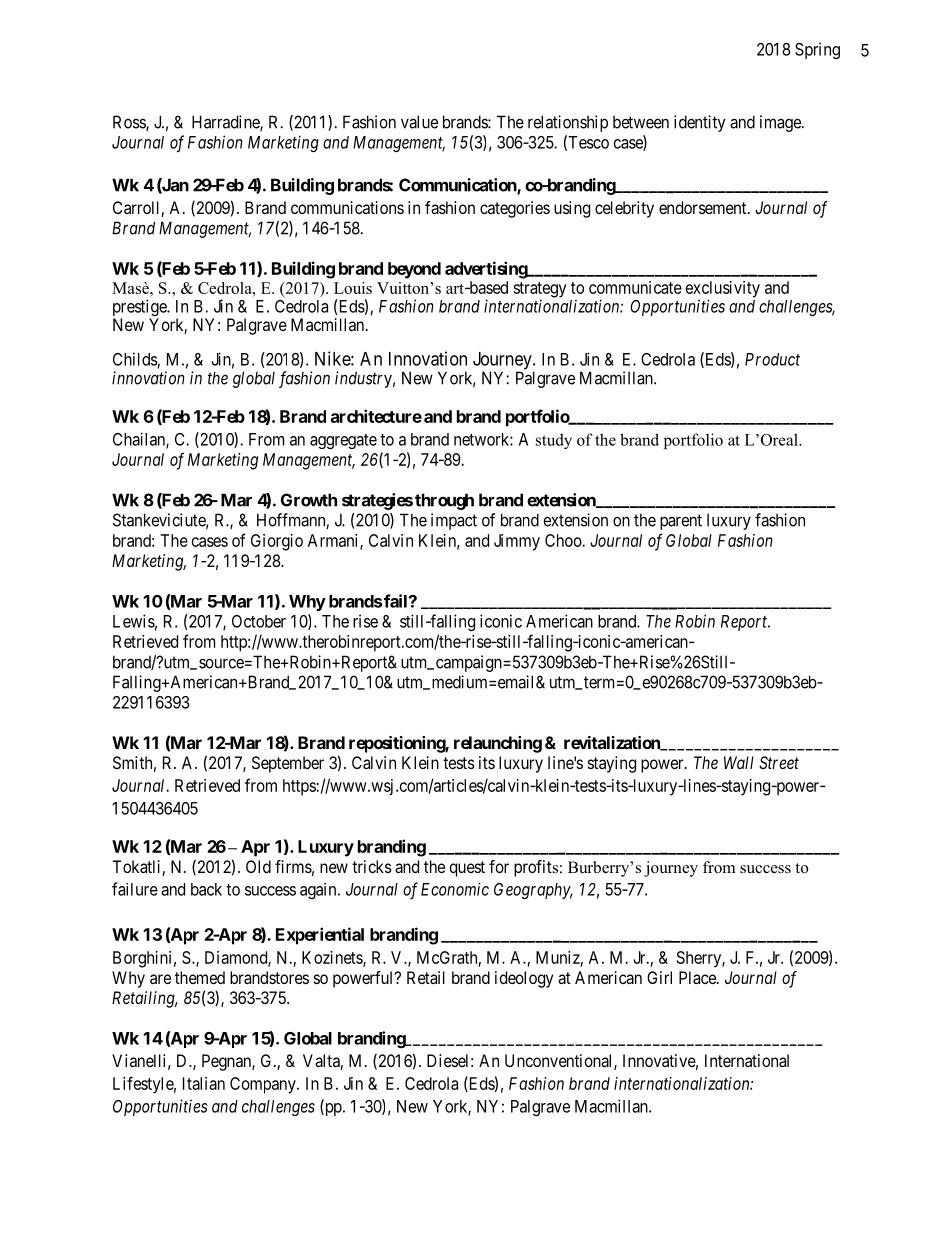 This screenshot has width=952, height=1233. What do you see at coordinates (524, 979) in the screenshot?
I see `ideology` at bounding box center [524, 979].
